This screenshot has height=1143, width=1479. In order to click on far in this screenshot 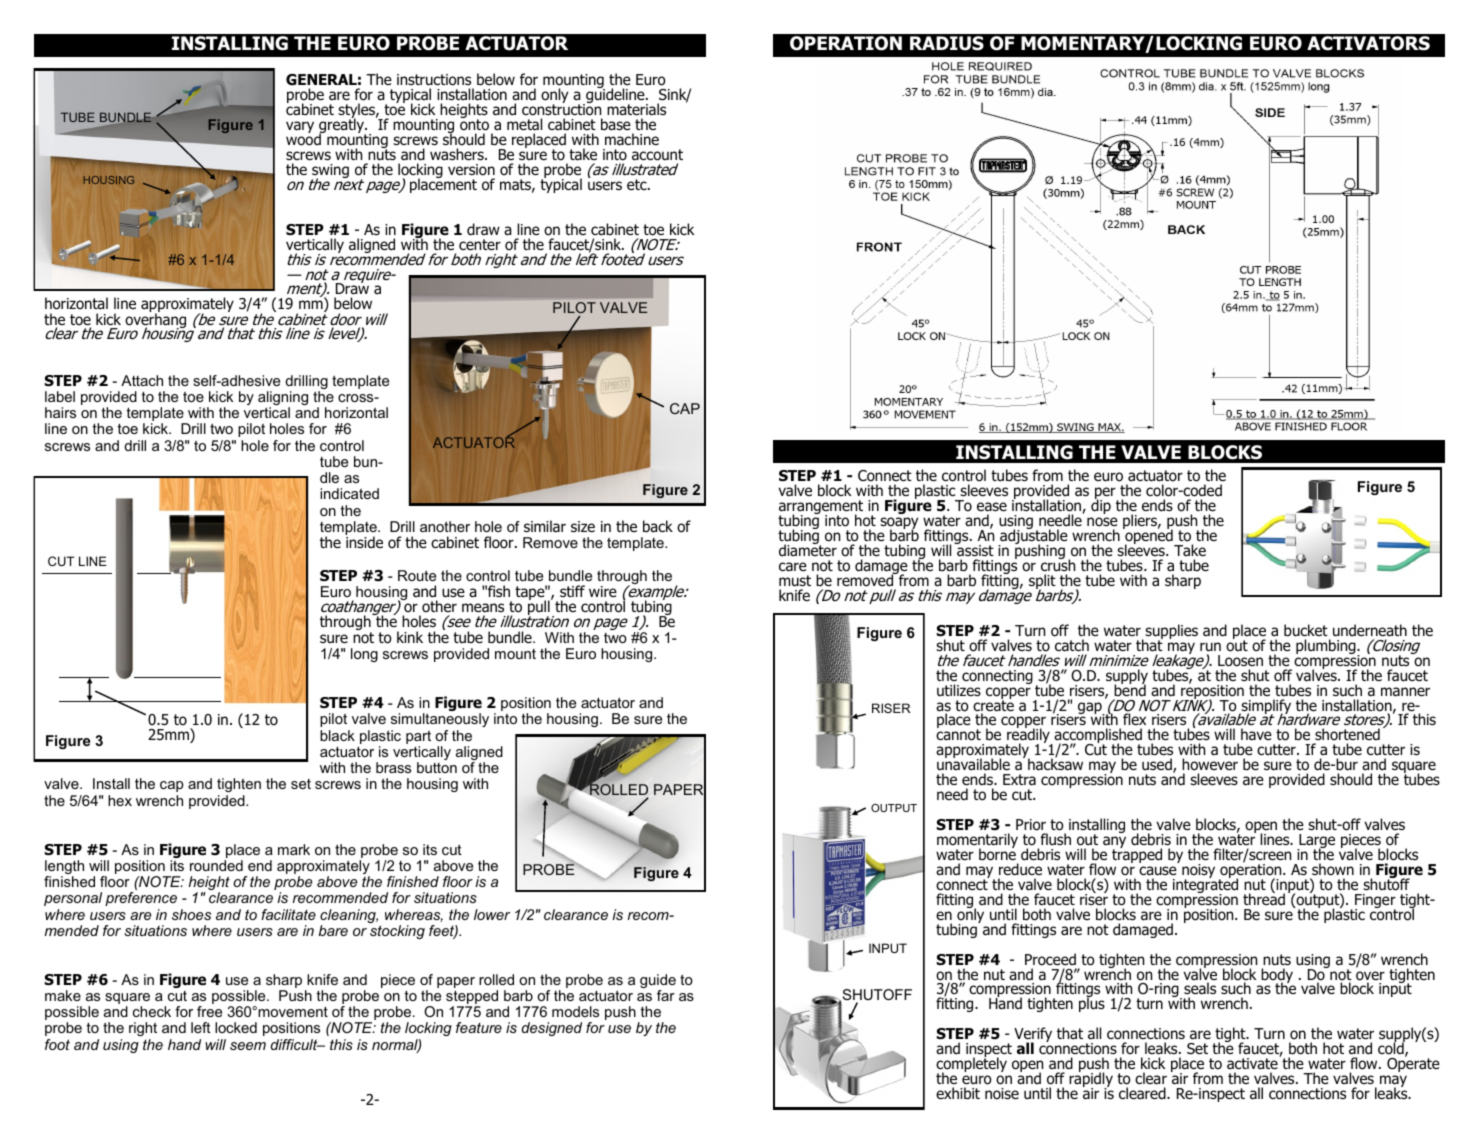, I will do `click(666, 995)`.
